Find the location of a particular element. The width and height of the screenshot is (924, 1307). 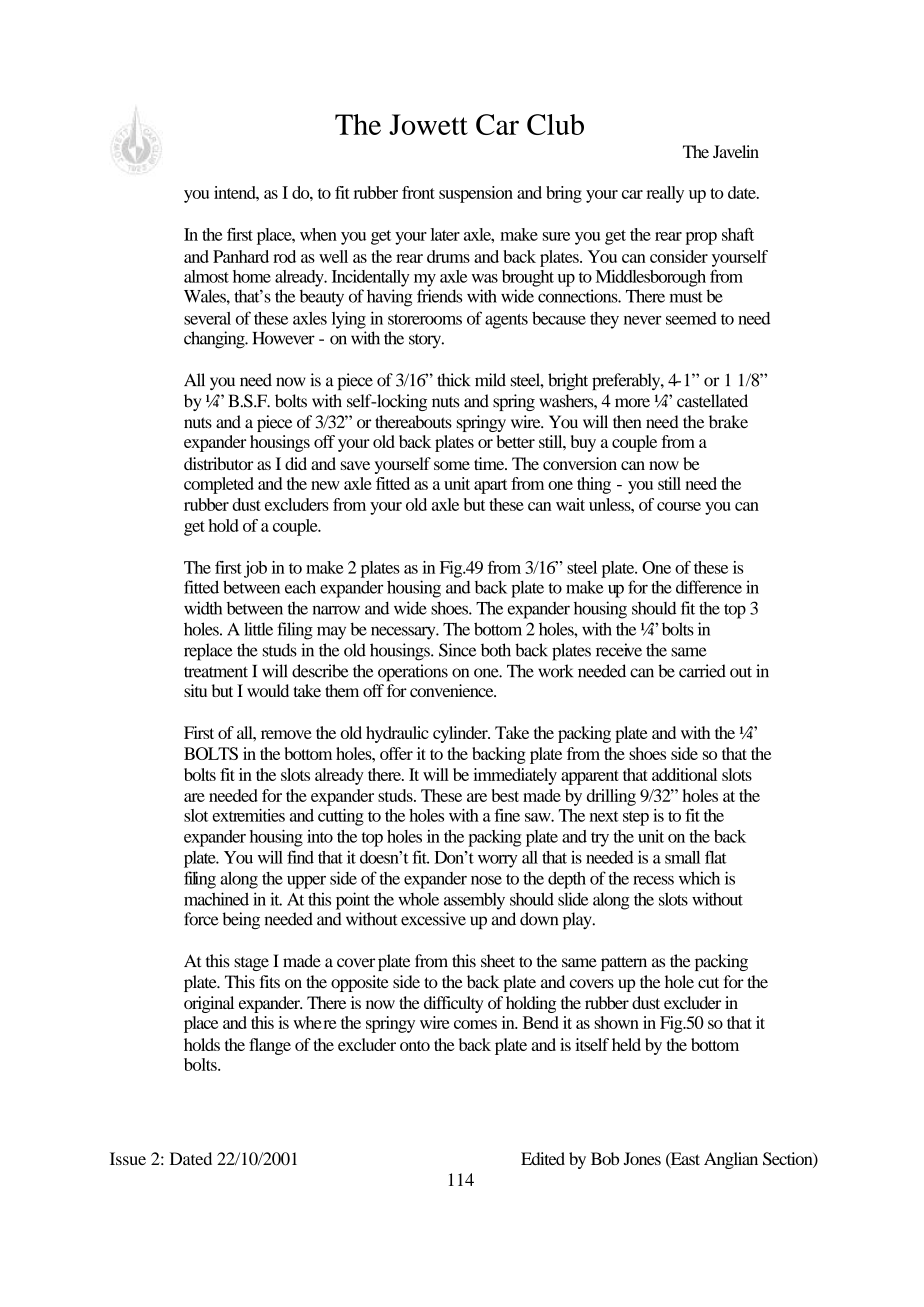

really is located at coordinates (665, 194).
